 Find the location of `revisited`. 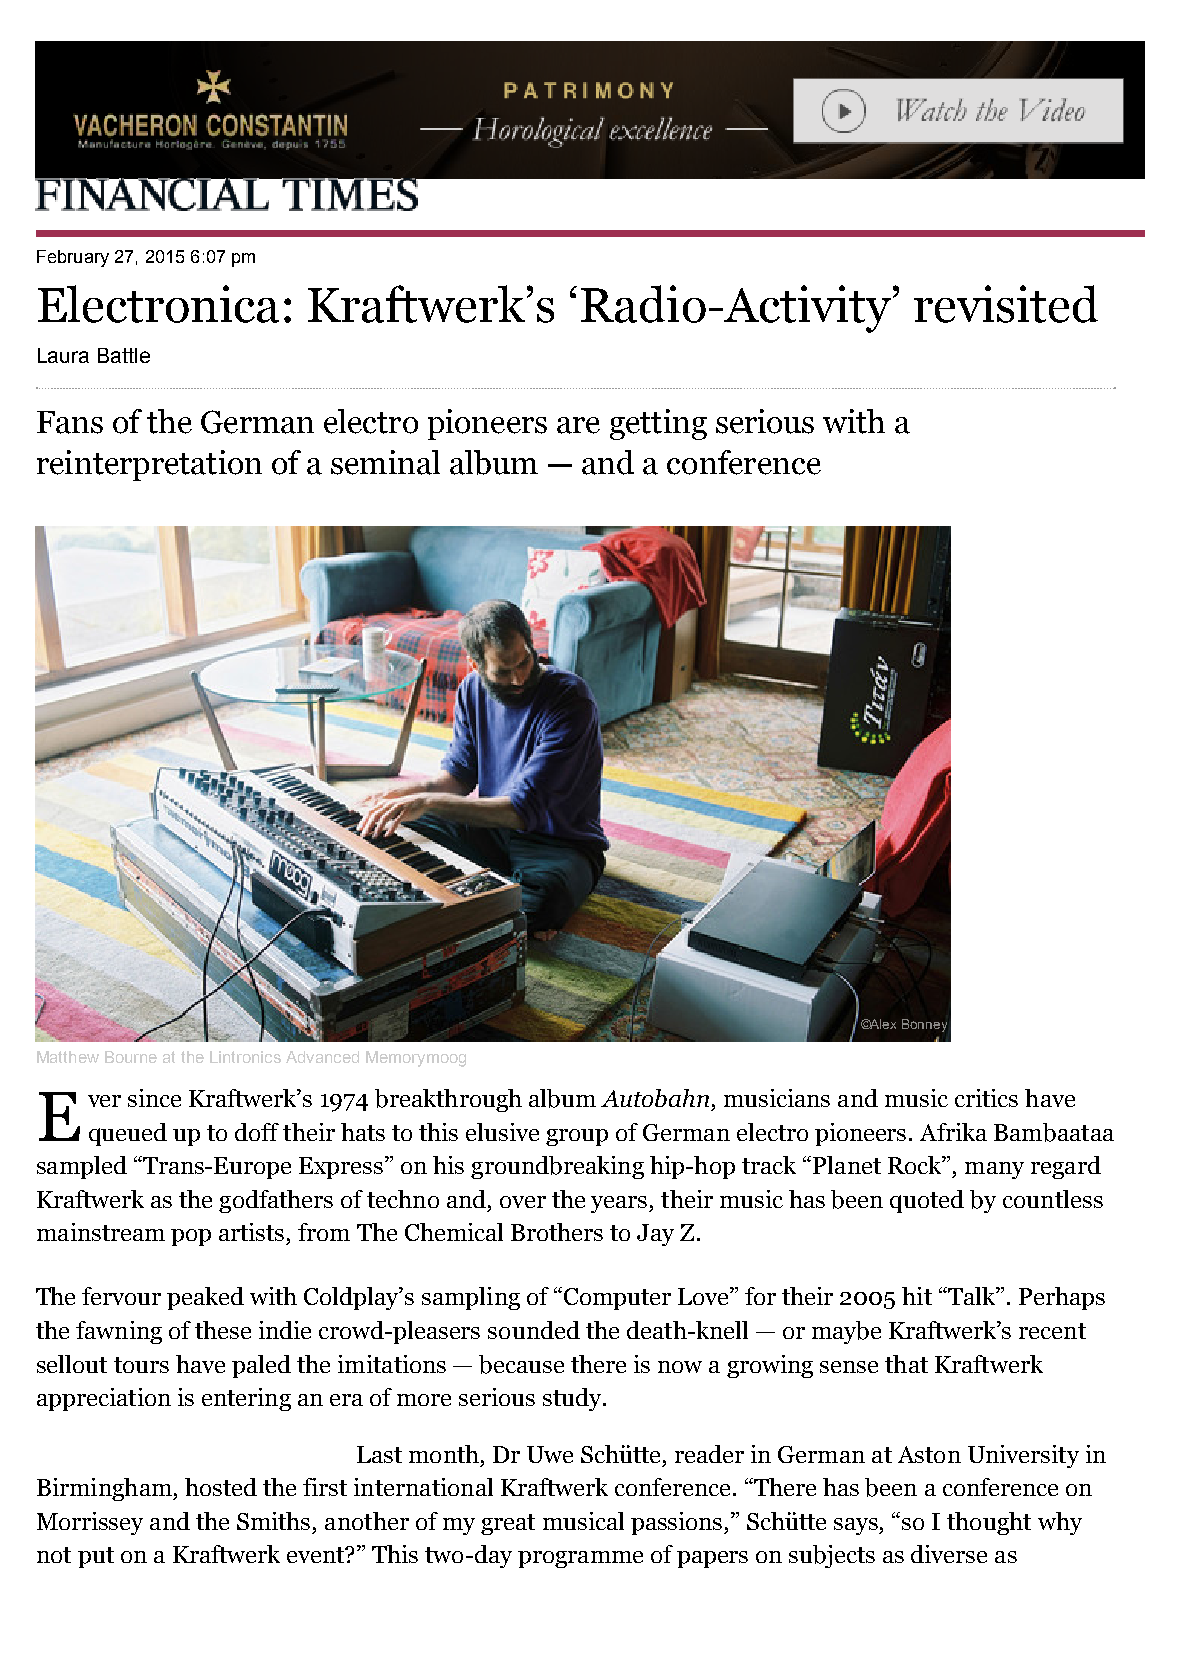

revisited is located at coordinates (1006, 304).
